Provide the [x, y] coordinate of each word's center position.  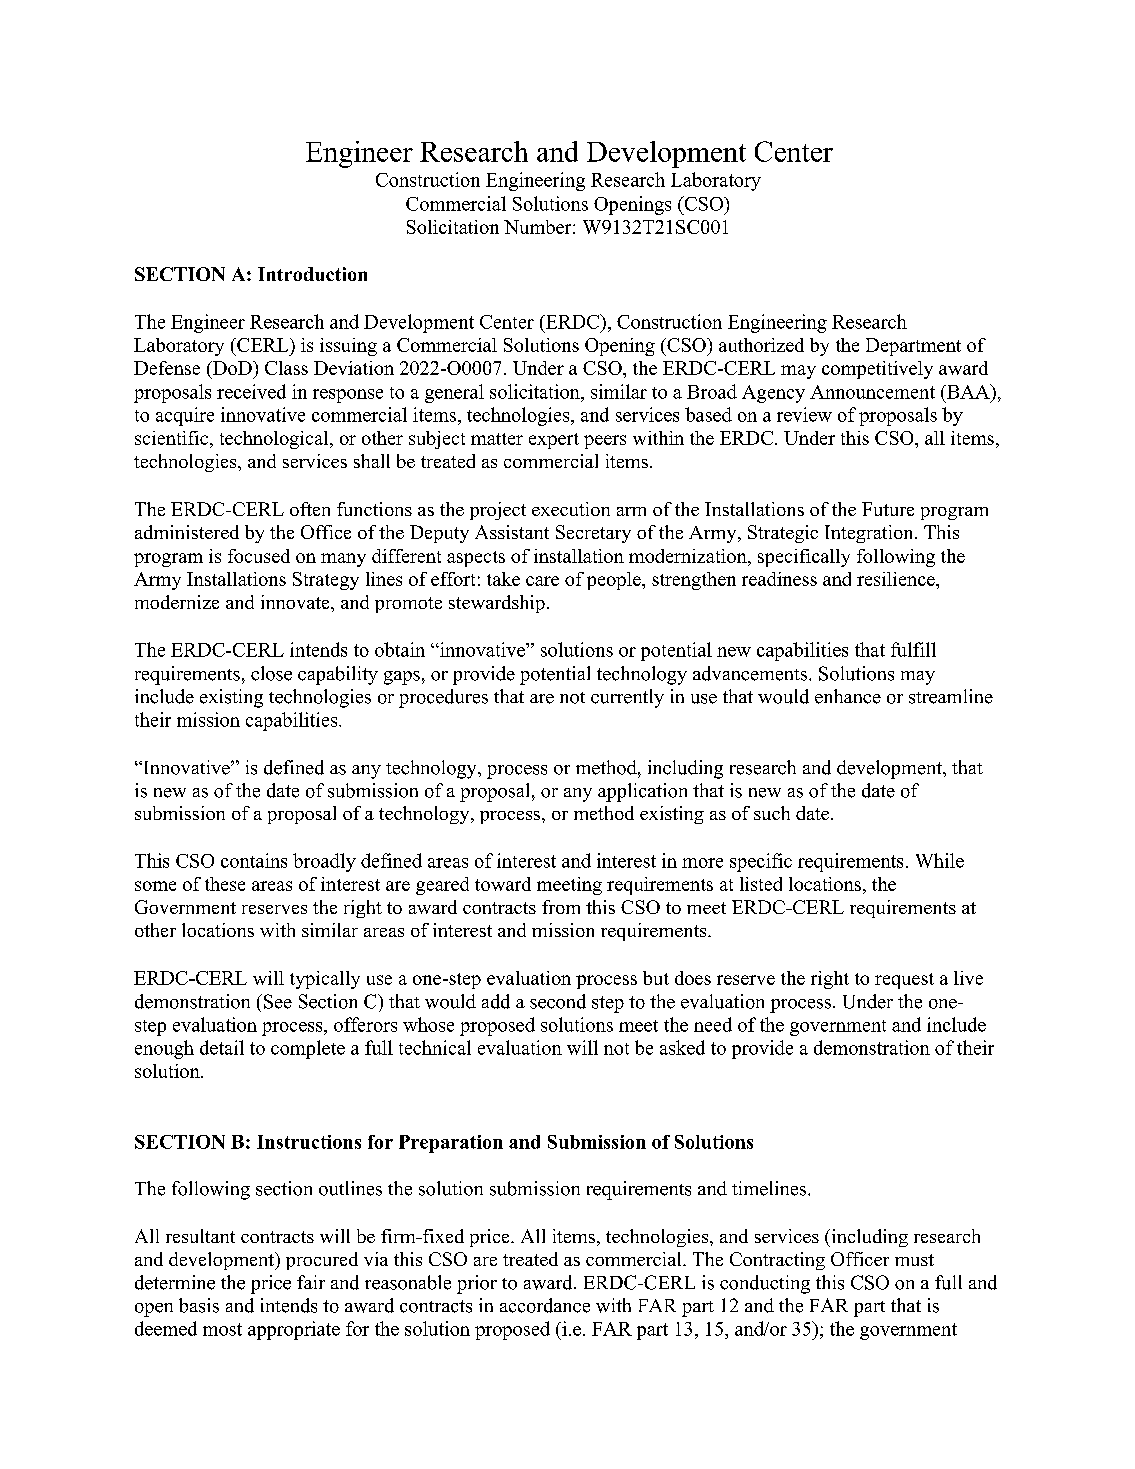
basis [199, 1305]
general [454, 393]
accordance [545, 1305]
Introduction [312, 274]
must [914, 1260]
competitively [877, 370]
